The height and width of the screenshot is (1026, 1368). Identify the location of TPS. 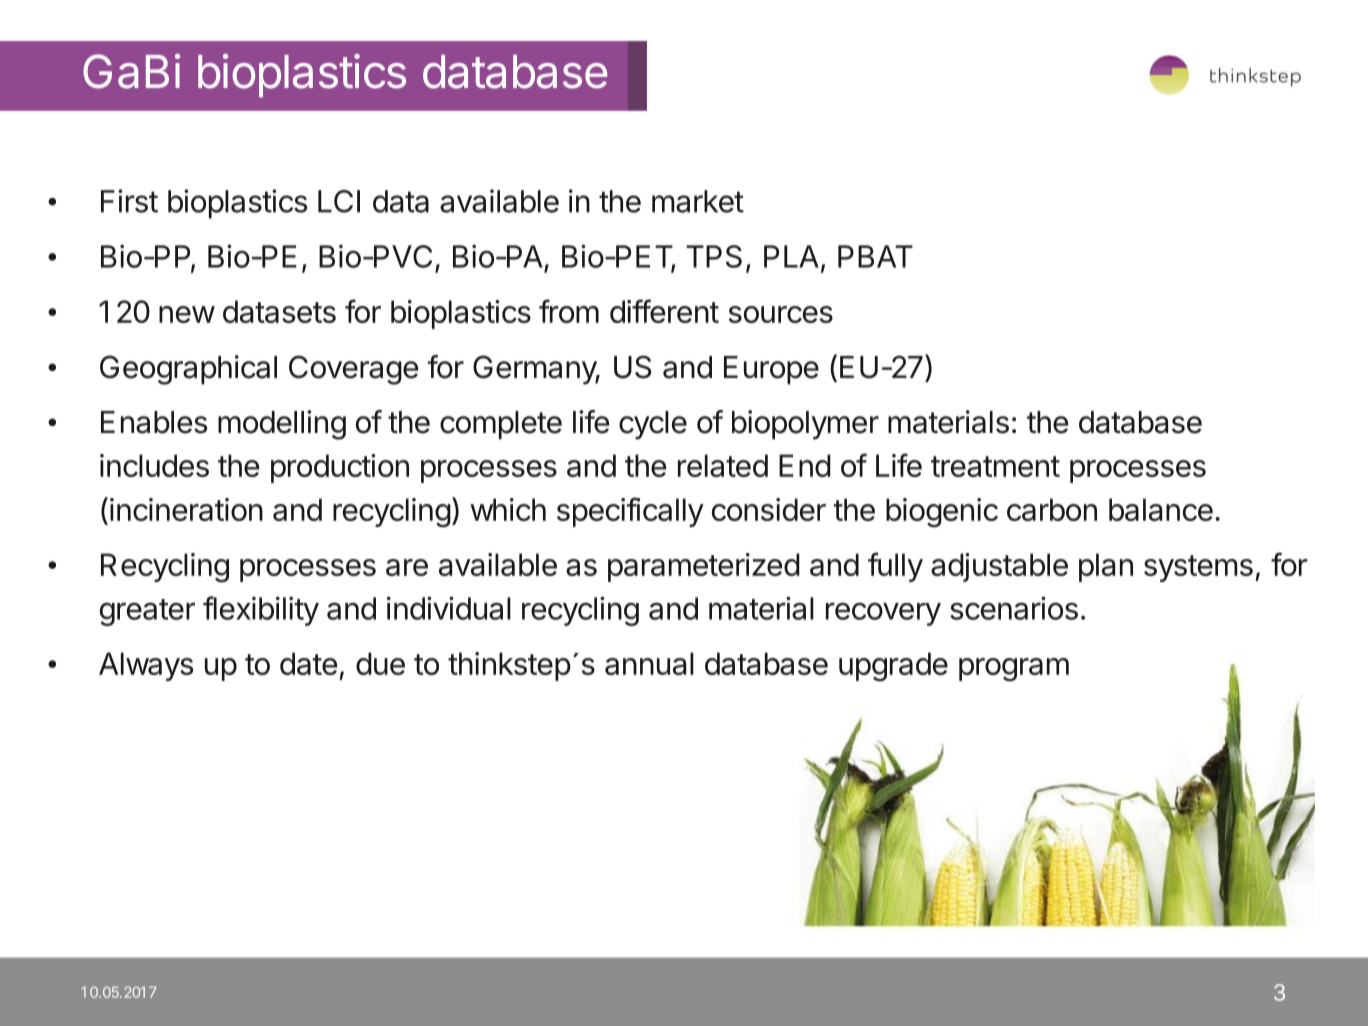
(714, 256).
